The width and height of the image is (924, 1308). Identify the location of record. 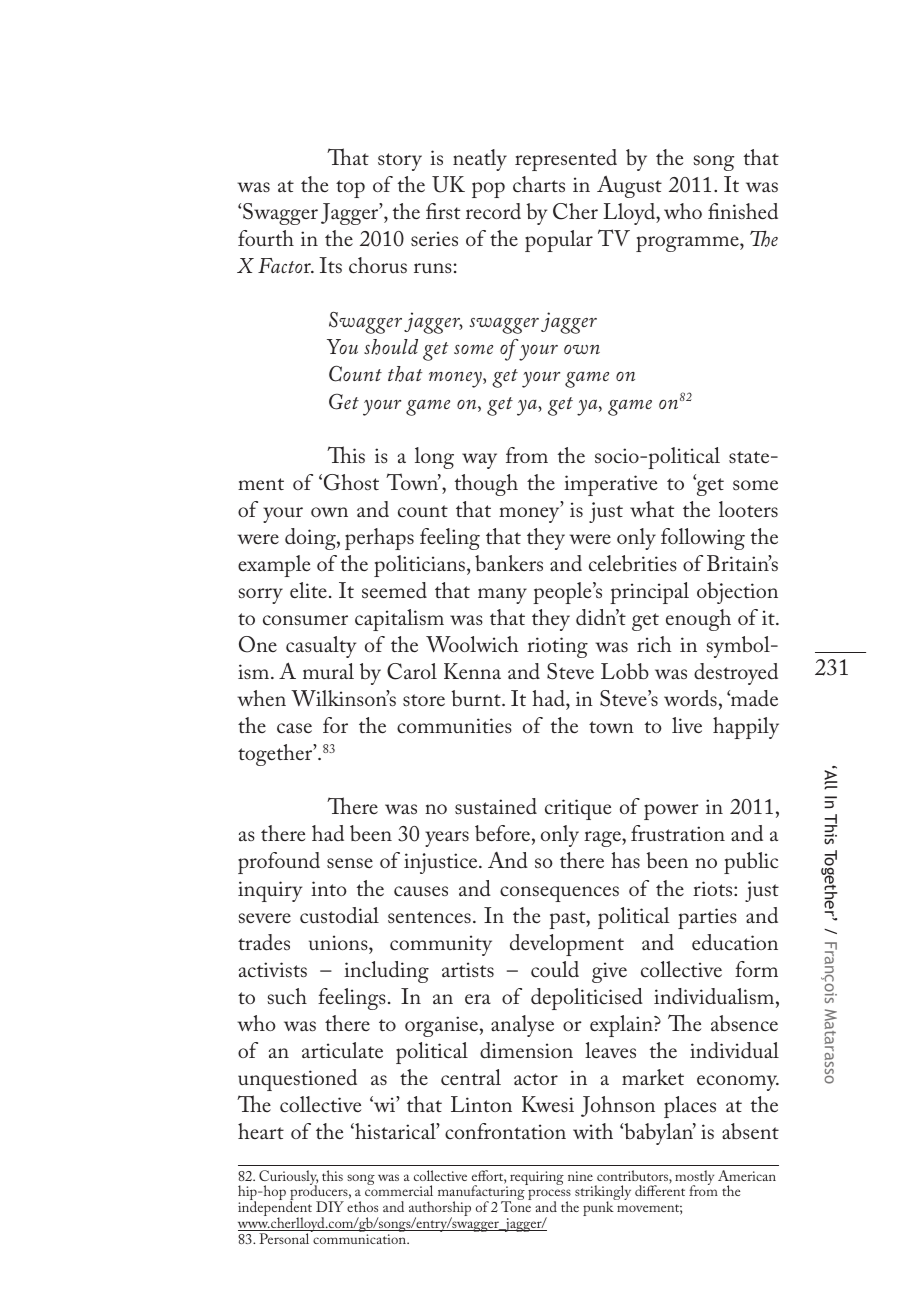
(493, 211).
